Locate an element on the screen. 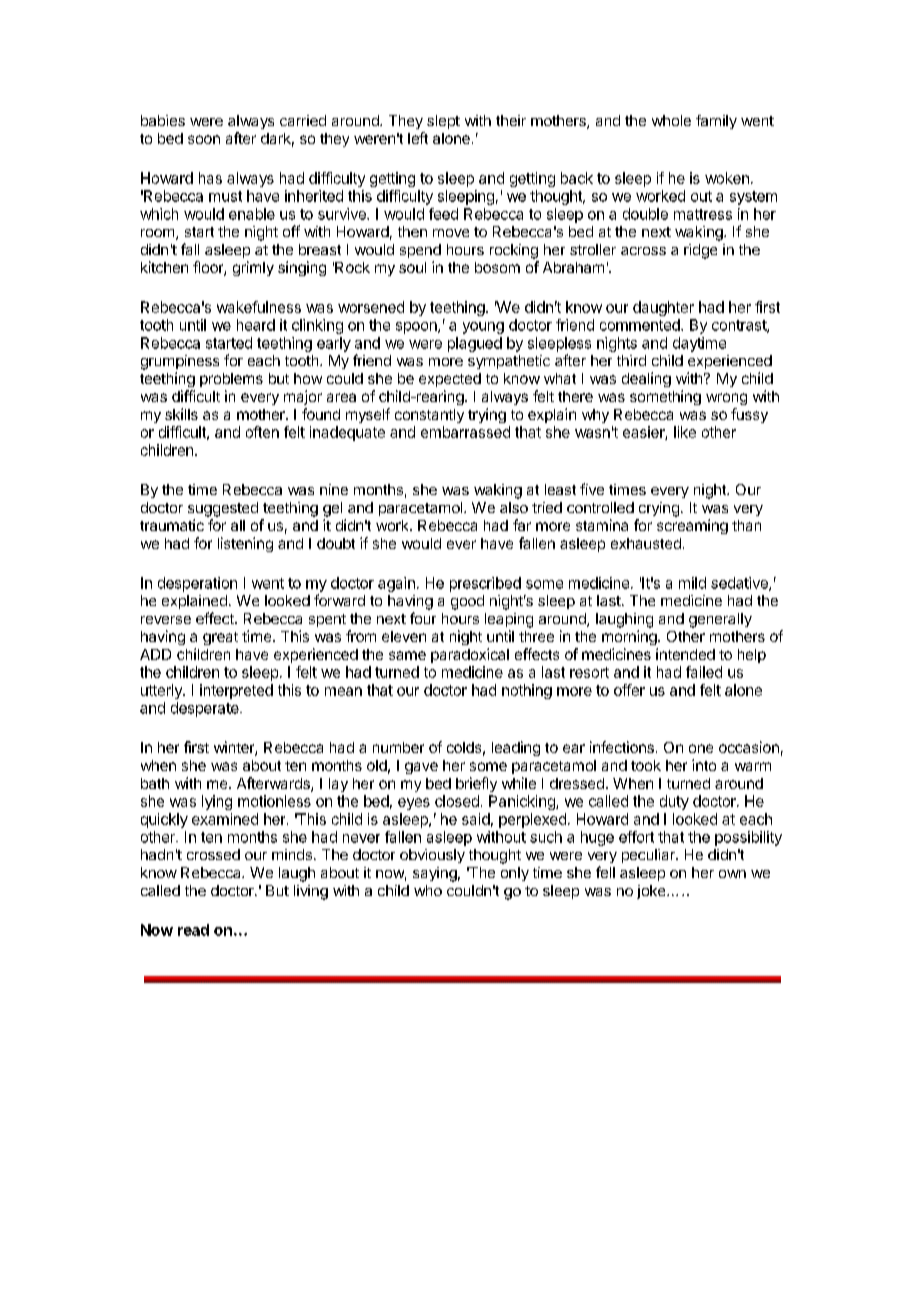 The height and width of the screenshot is (1308, 924). suggested is located at coordinates (223, 509).
